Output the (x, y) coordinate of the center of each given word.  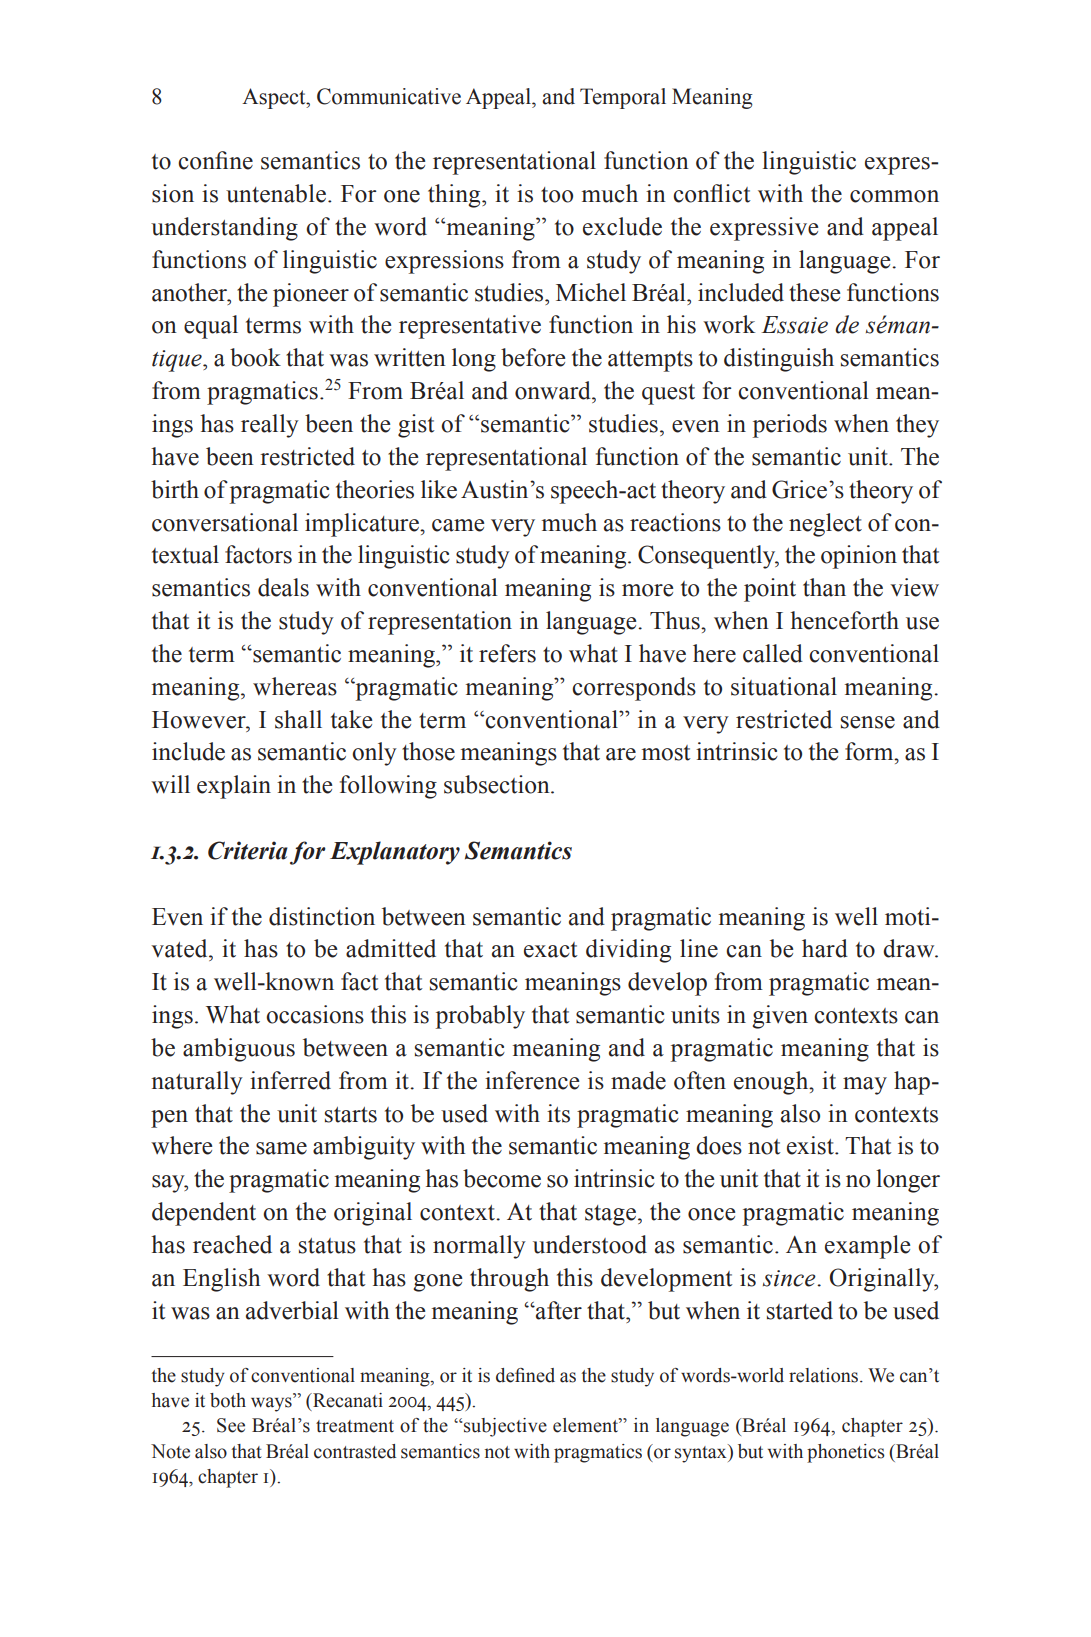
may (865, 1086)
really (270, 426)
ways (272, 1404)
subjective (505, 1427)
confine (215, 160)
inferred (290, 1080)
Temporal (623, 98)
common (894, 196)
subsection (498, 784)
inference (532, 1080)
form (870, 751)
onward (554, 390)
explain (234, 787)
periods (790, 426)
